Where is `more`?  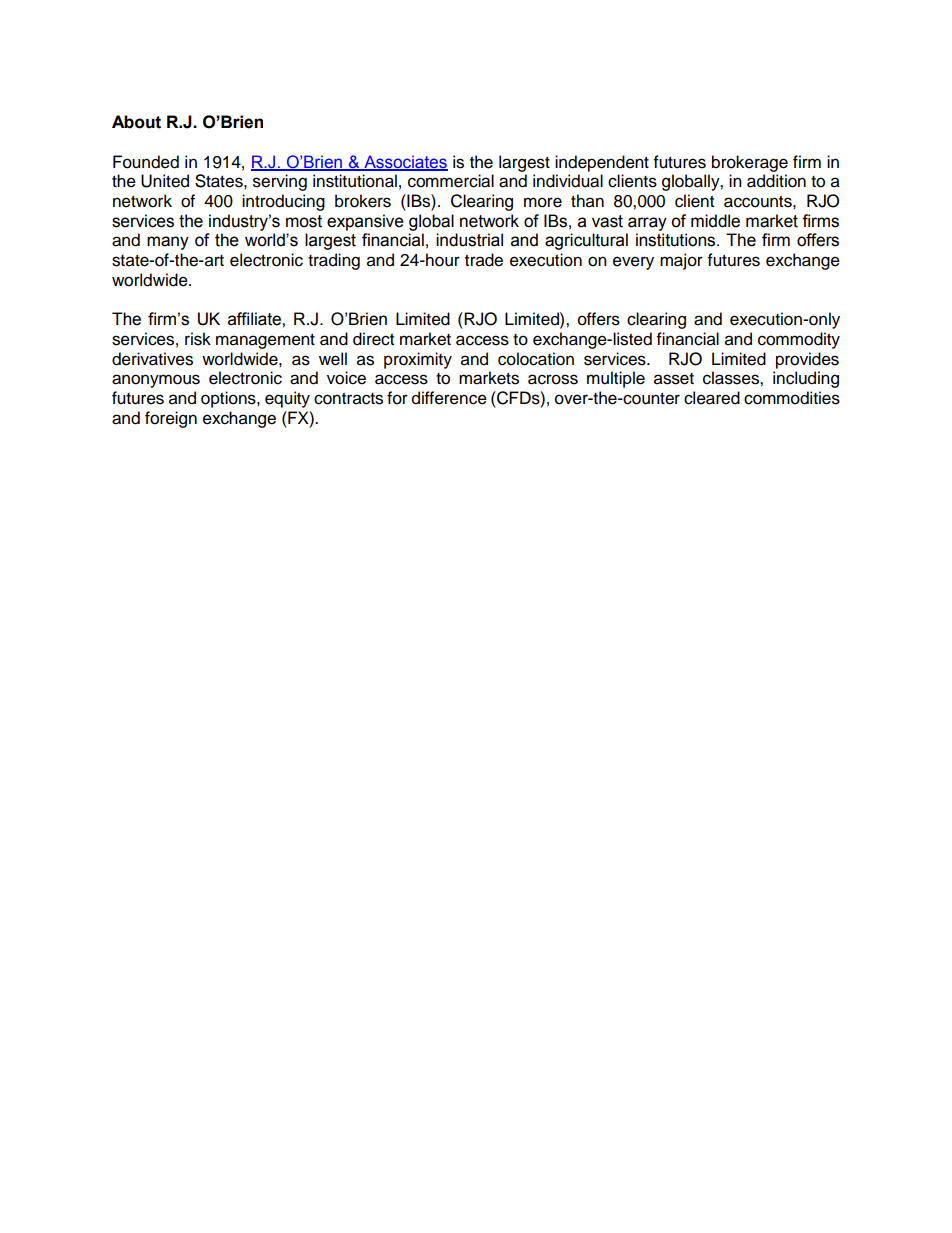
more is located at coordinates (543, 202).
